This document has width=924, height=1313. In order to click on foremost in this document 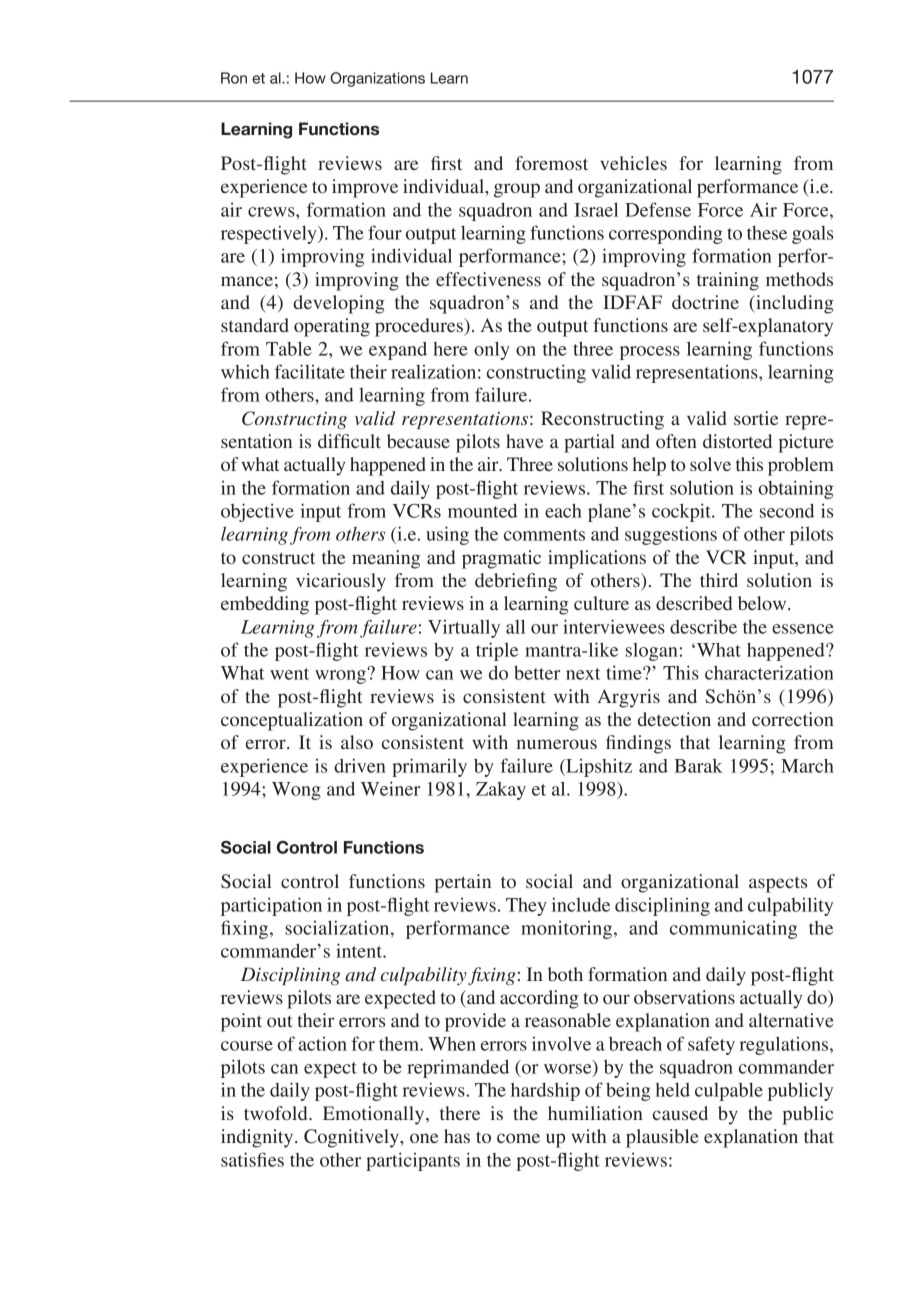, I will do `click(551, 163)`.
